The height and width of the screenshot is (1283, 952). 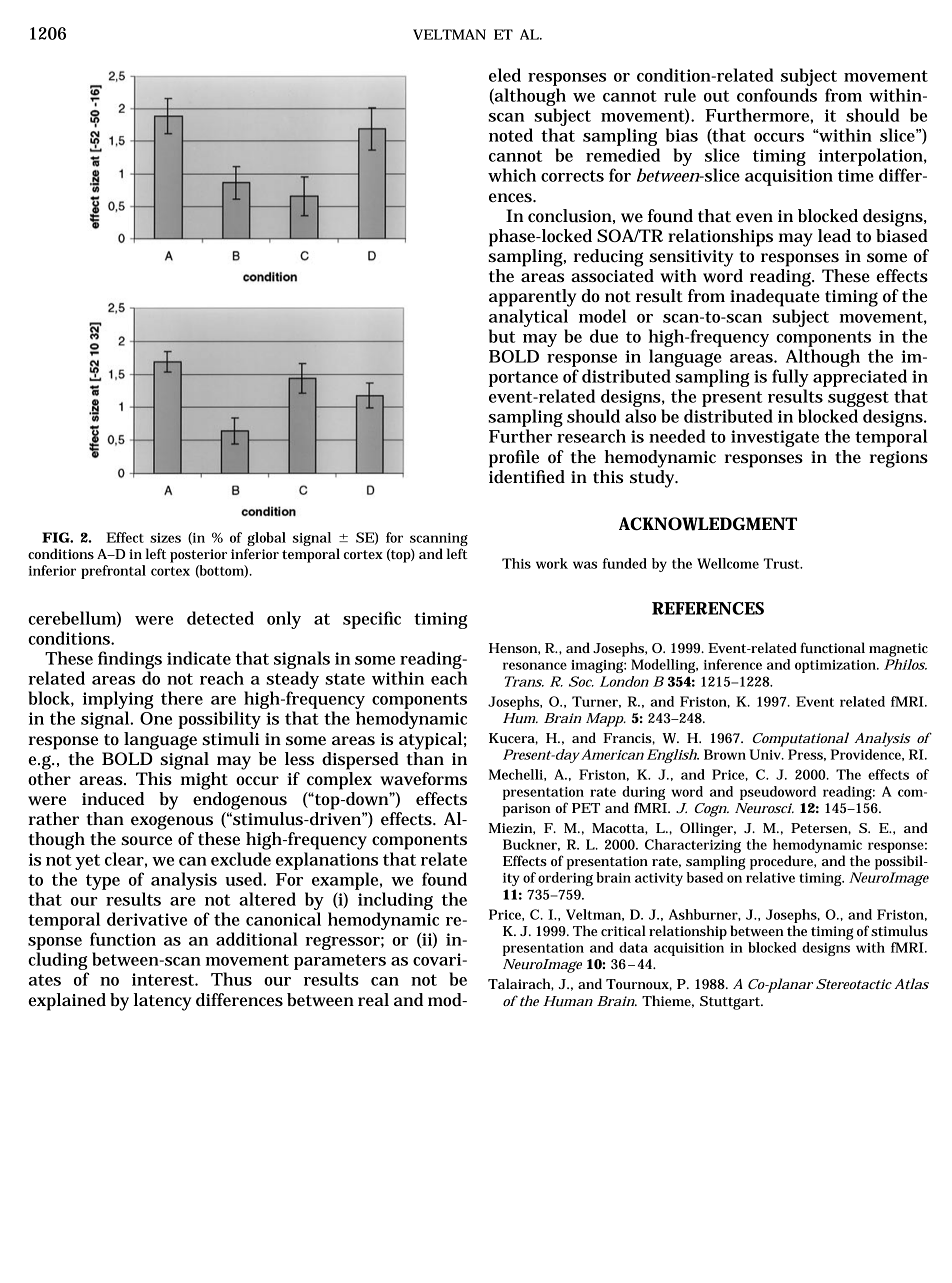 What do you see at coordinates (165, 538) in the screenshot?
I see `sizes` at bounding box center [165, 538].
